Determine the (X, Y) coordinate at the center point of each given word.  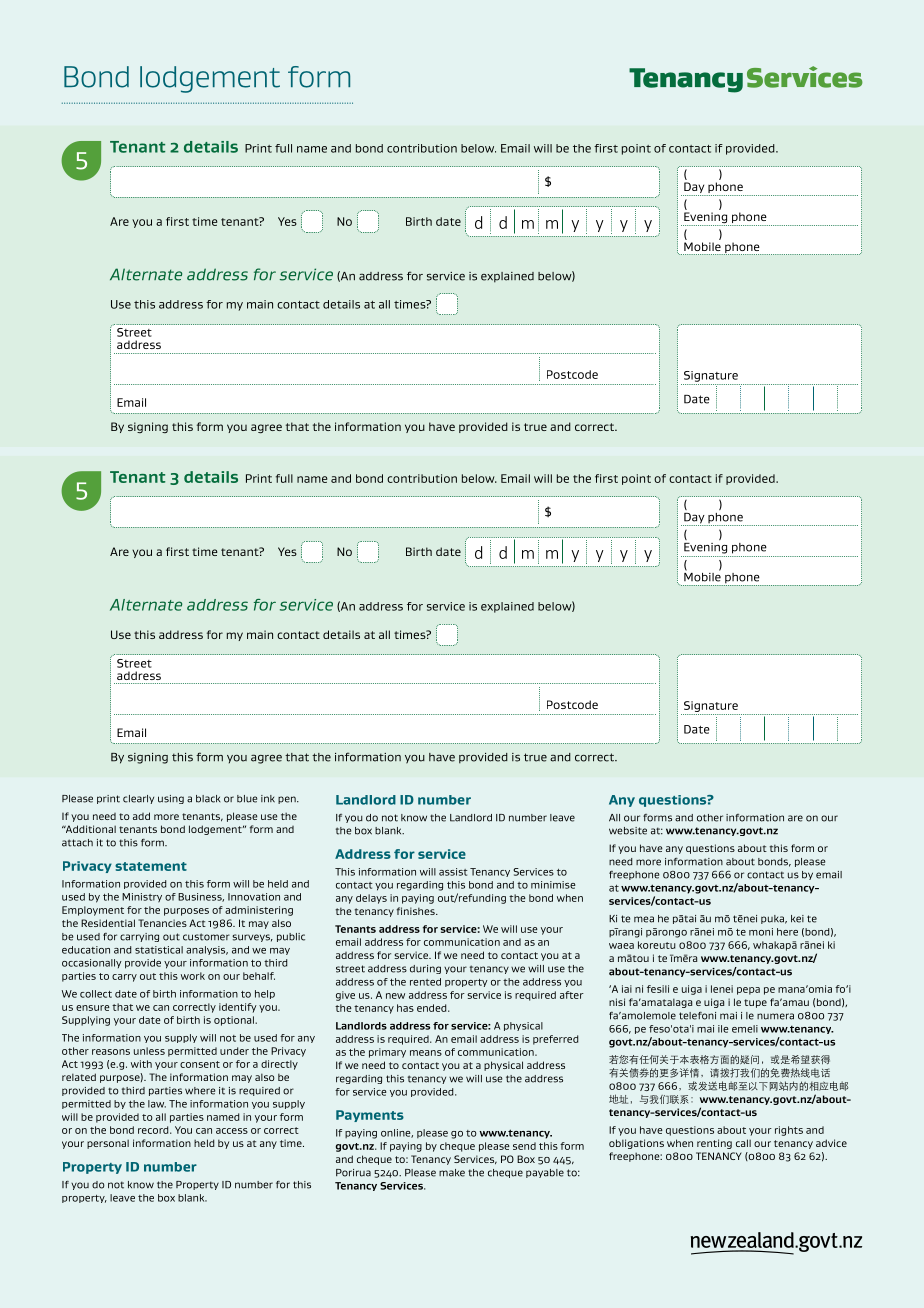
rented (425, 982)
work (193, 976)
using (171, 799)
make (452, 1173)
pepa (748, 991)
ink (268, 799)
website (628, 831)
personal (108, 1144)
